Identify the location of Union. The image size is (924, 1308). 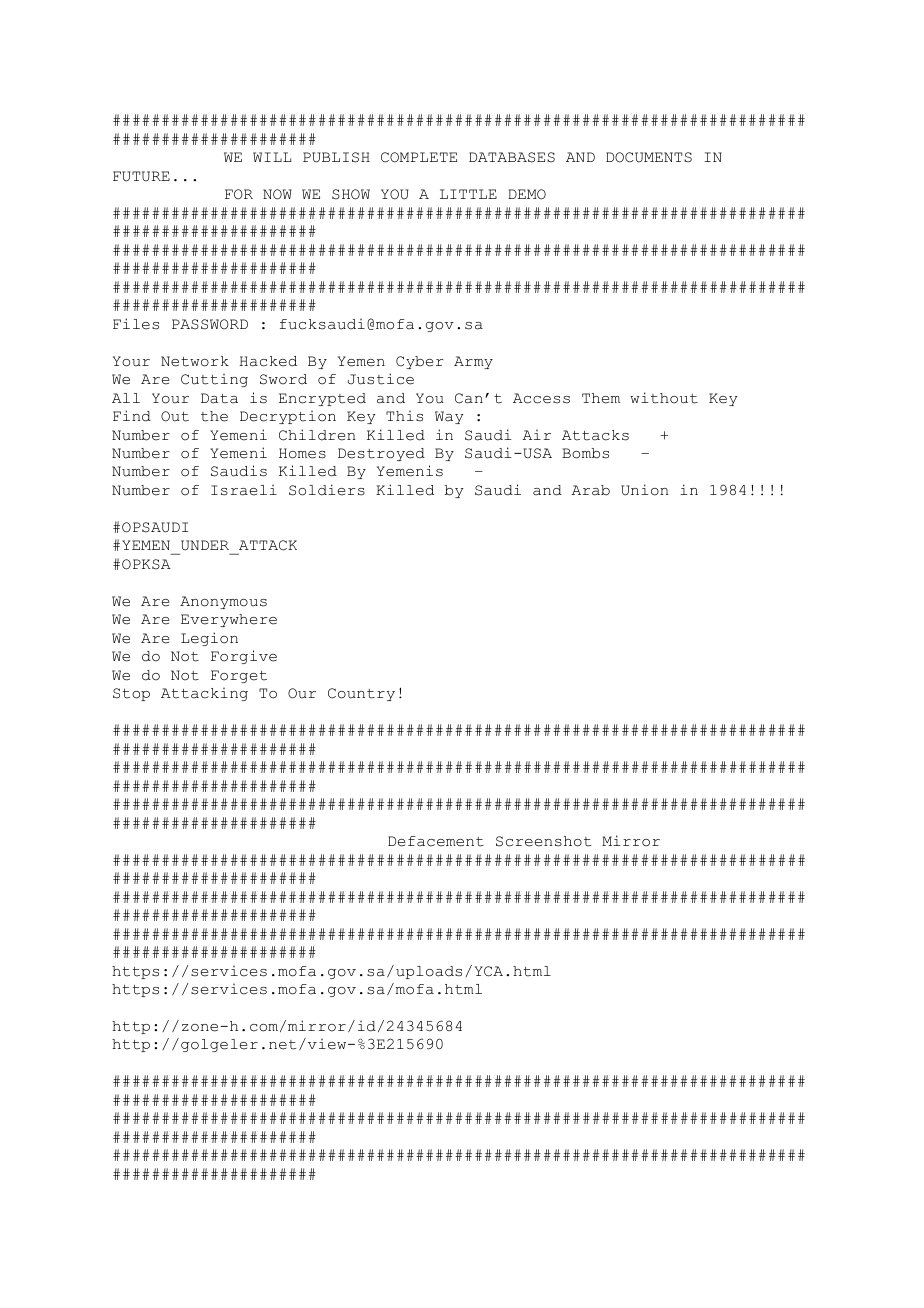
(645, 490).
